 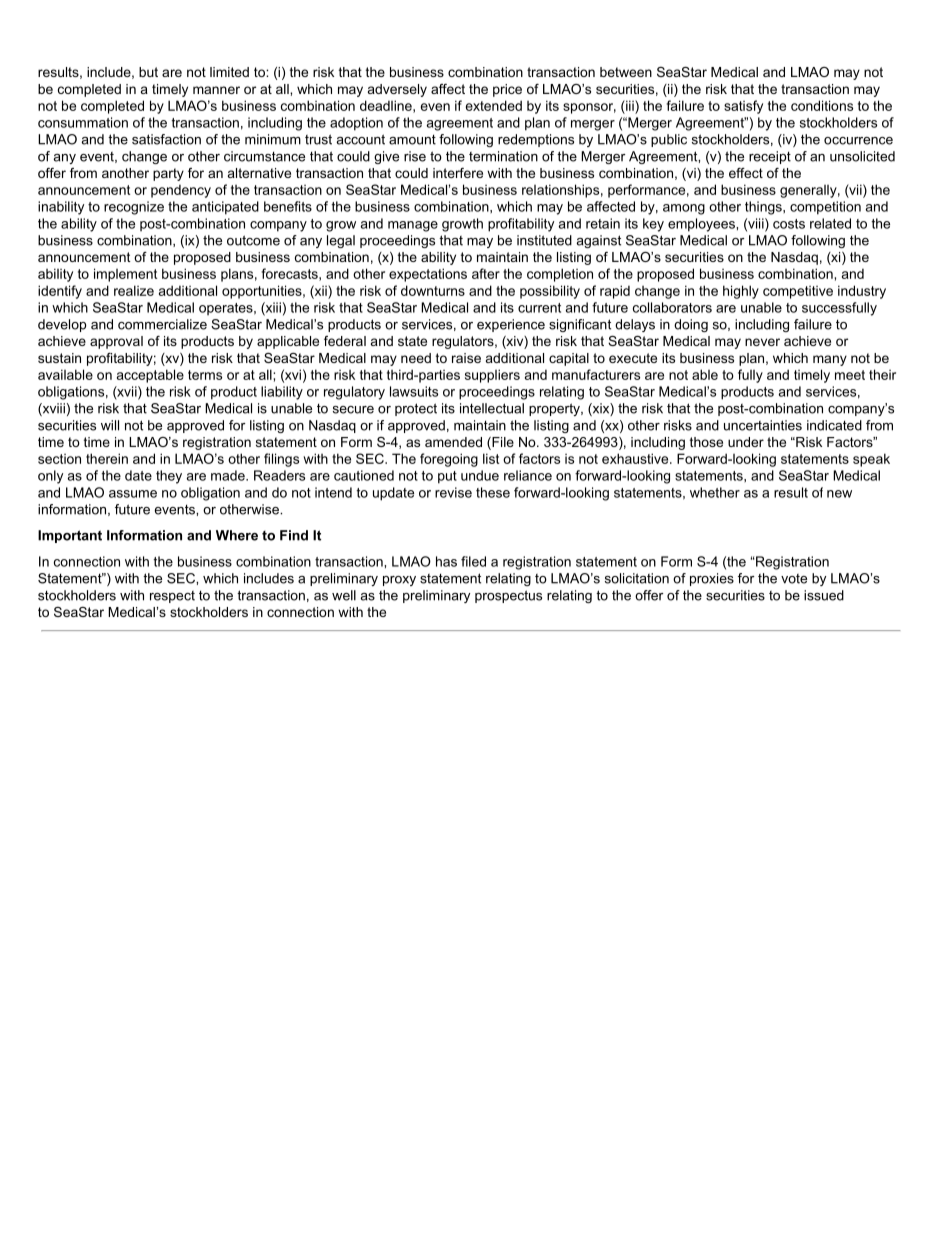 I want to click on prospectus, so click(x=508, y=596).
